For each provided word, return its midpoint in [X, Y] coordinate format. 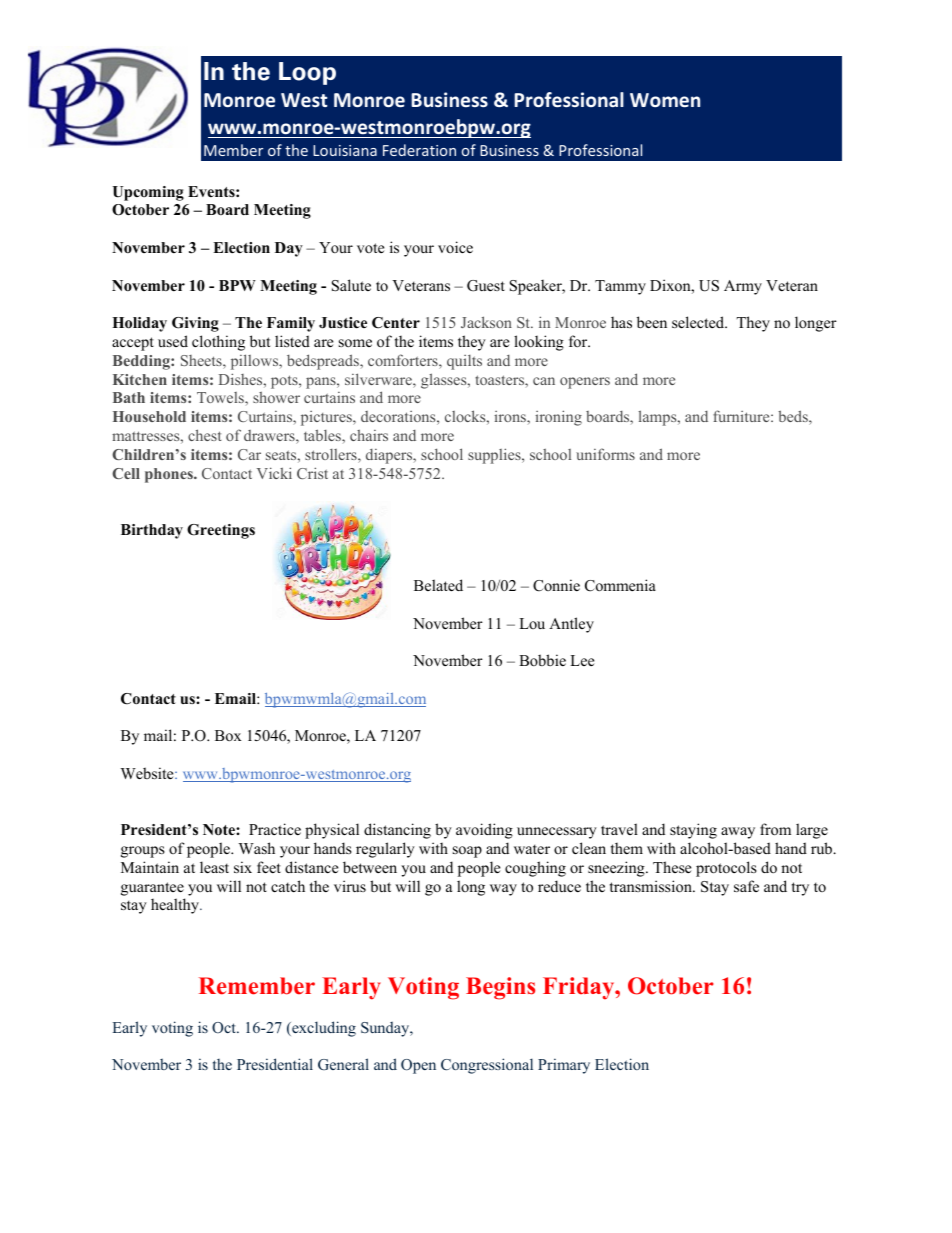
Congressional [487, 1066]
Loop [307, 73]
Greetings [221, 531]
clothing [218, 343]
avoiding [484, 831]
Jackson [486, 322]
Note [220, 830]
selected [699, 322]
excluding [323, 1029]
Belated [438, 585]
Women [665, 100]
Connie [556, 585]
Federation [419, 150]
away [738, 833]
